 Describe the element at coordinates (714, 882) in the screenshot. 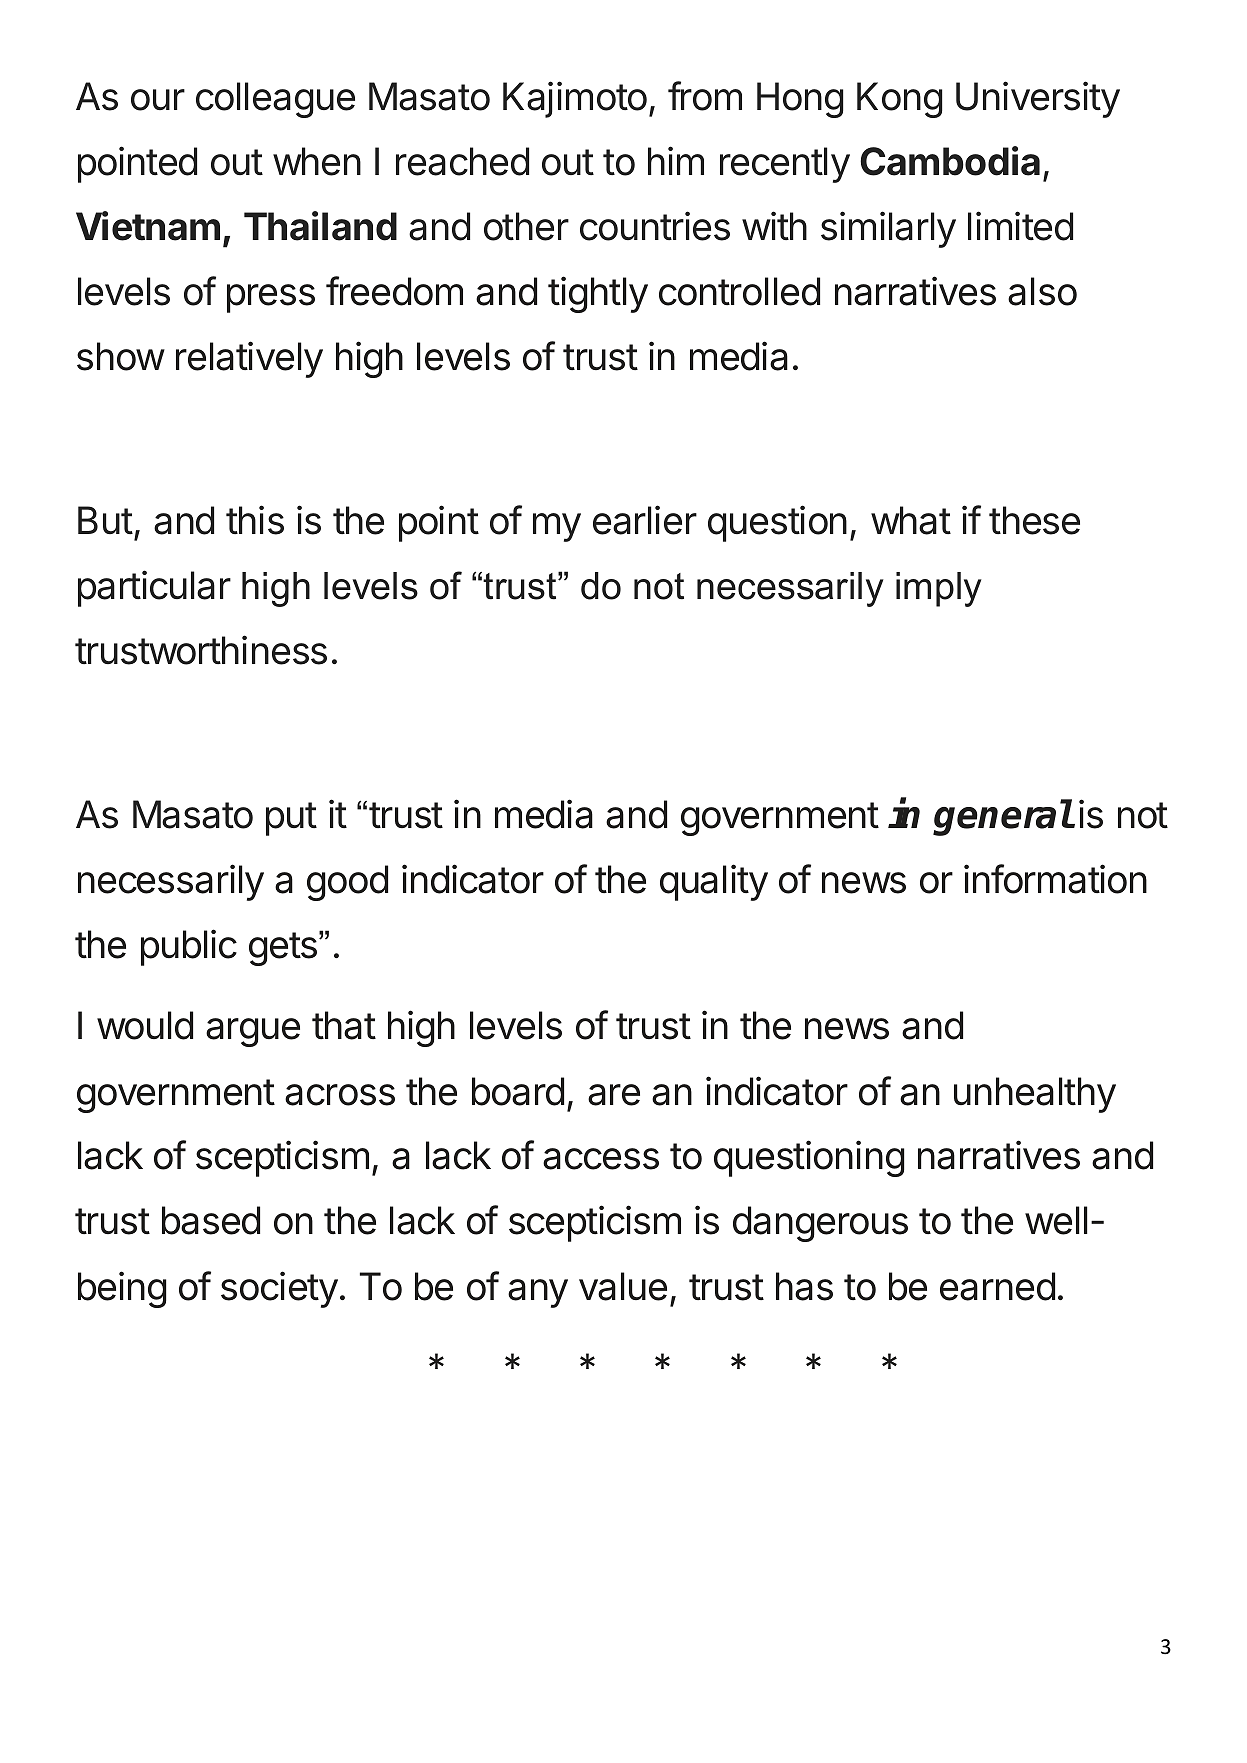

I see `quality` at that location.
